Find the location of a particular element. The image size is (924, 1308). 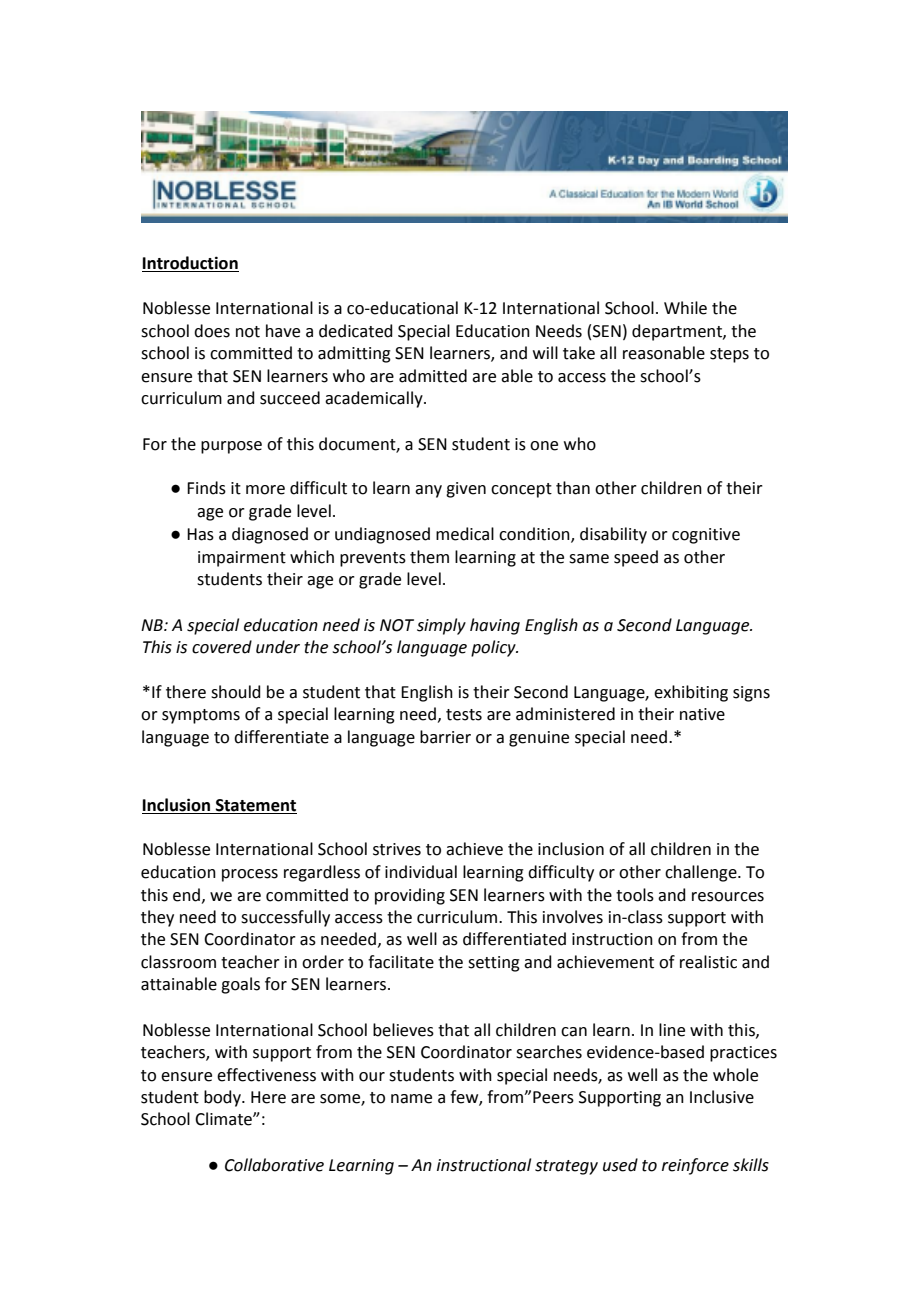

tests is located at coordinates (464, 715).
